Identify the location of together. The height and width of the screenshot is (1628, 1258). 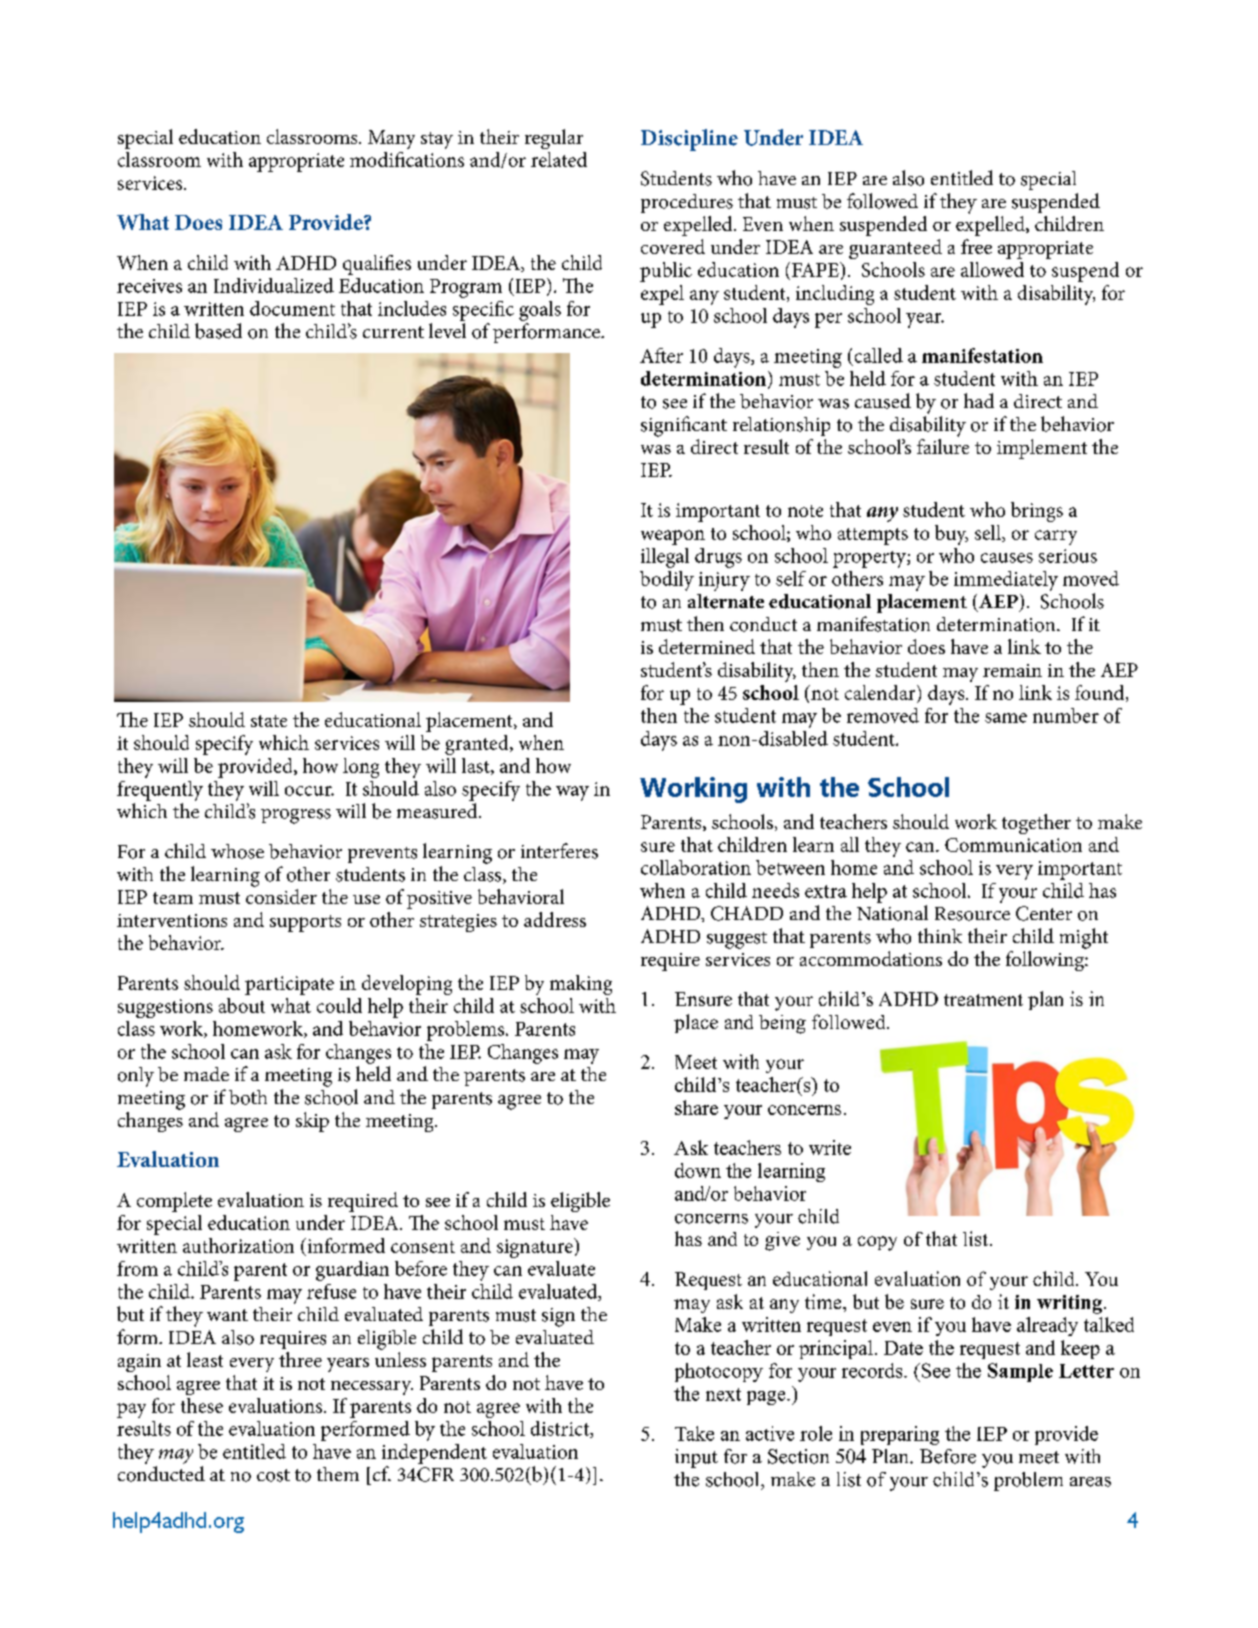
(1036, 824).
